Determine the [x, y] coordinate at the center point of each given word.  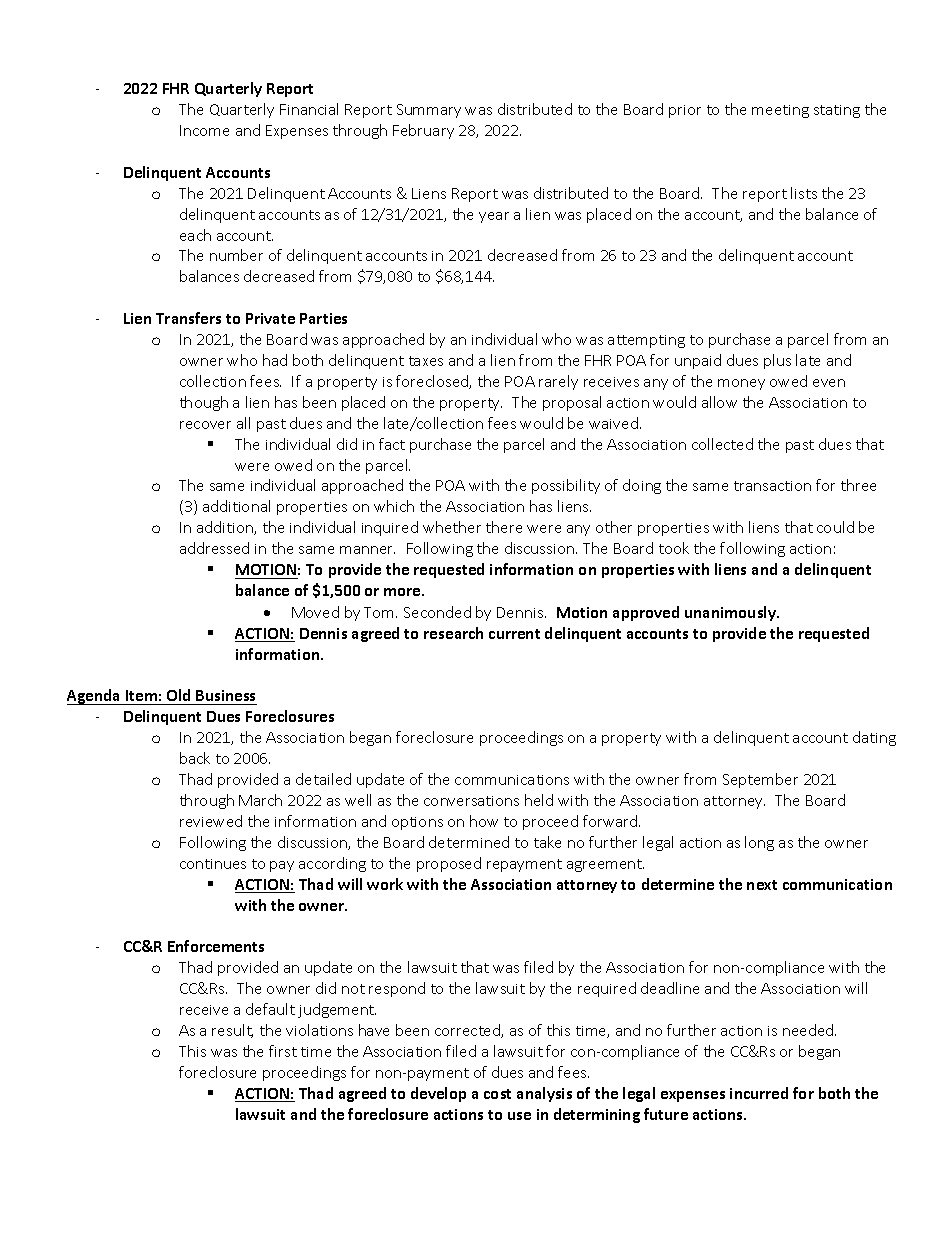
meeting [780, 111]
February [423, 131]
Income [204, 130]
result [232, 1031]
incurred [759, 1093]
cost [497, 1094]
